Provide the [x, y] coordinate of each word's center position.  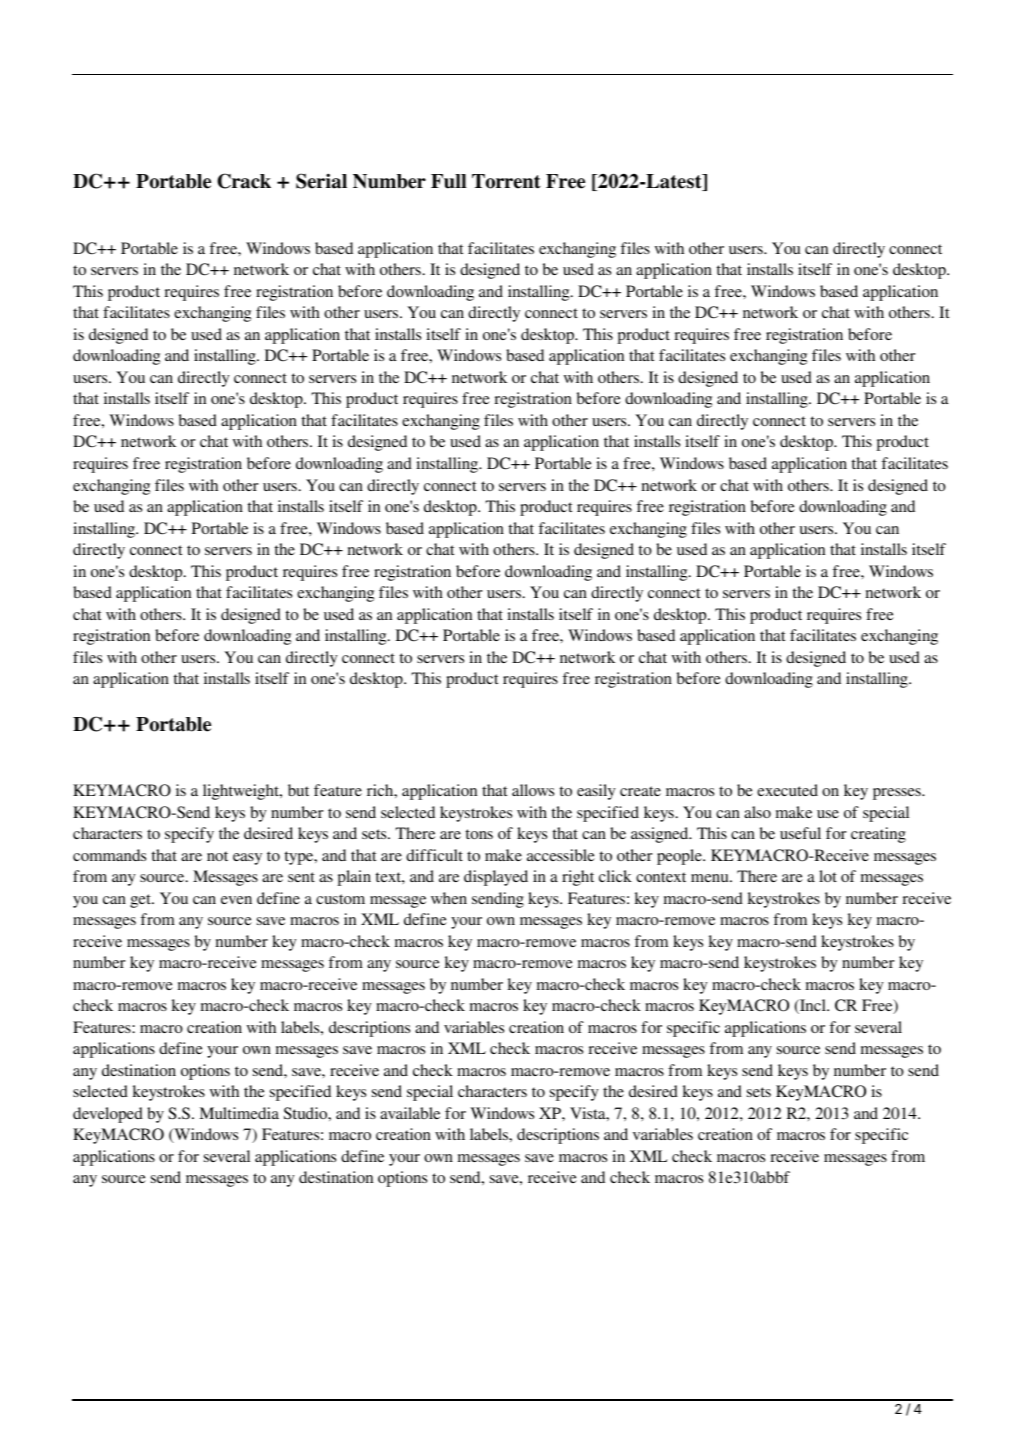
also [757, 812]
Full [448, 181]
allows [533, 790]
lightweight [242, 792]
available [410, 1113]
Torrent [506, 181]
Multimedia [239, 1113]
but [298, 790]
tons [479, 834]
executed [787, 790]
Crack [244, 181]
